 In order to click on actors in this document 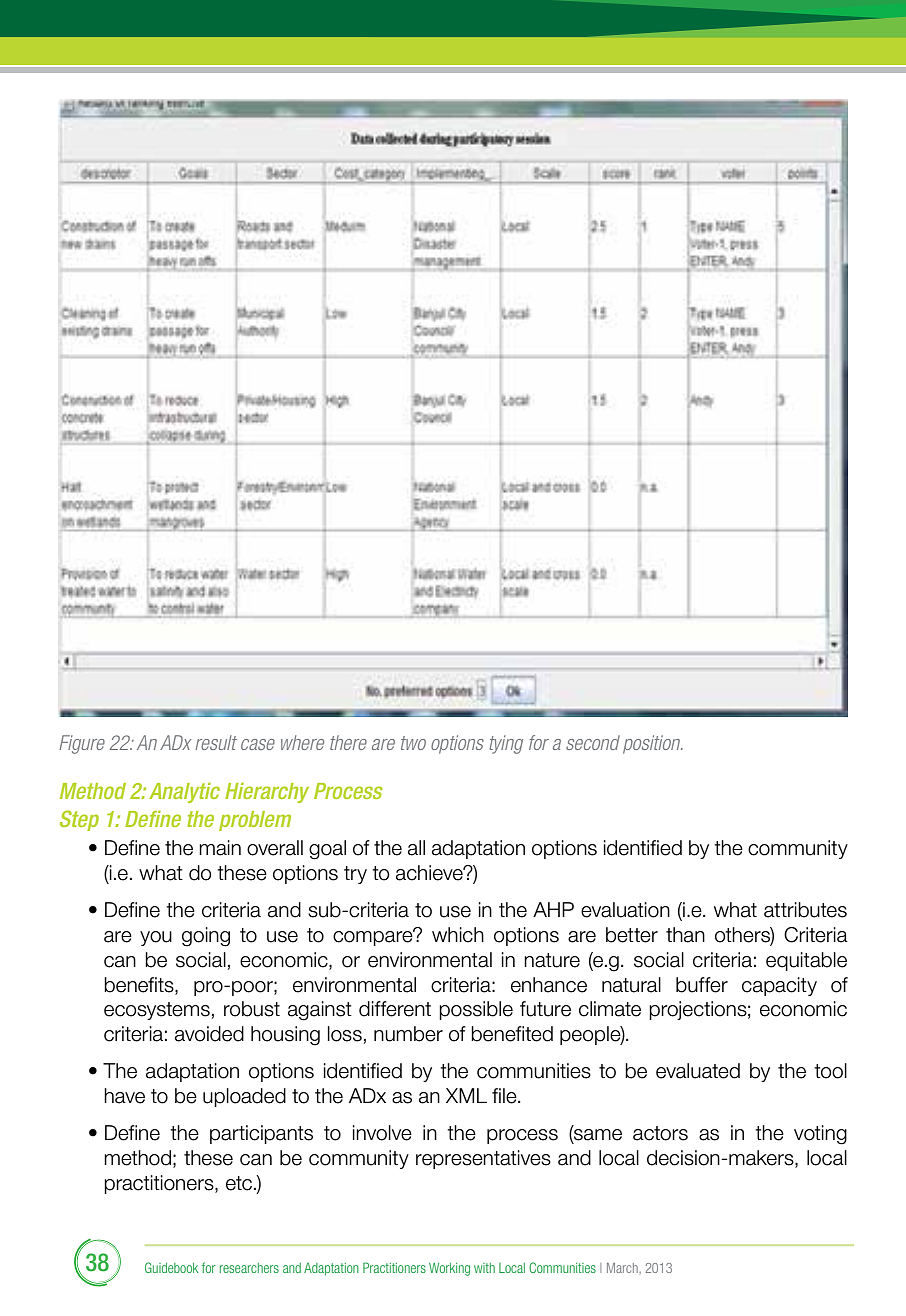, I will do `click(660, 1133)`.
